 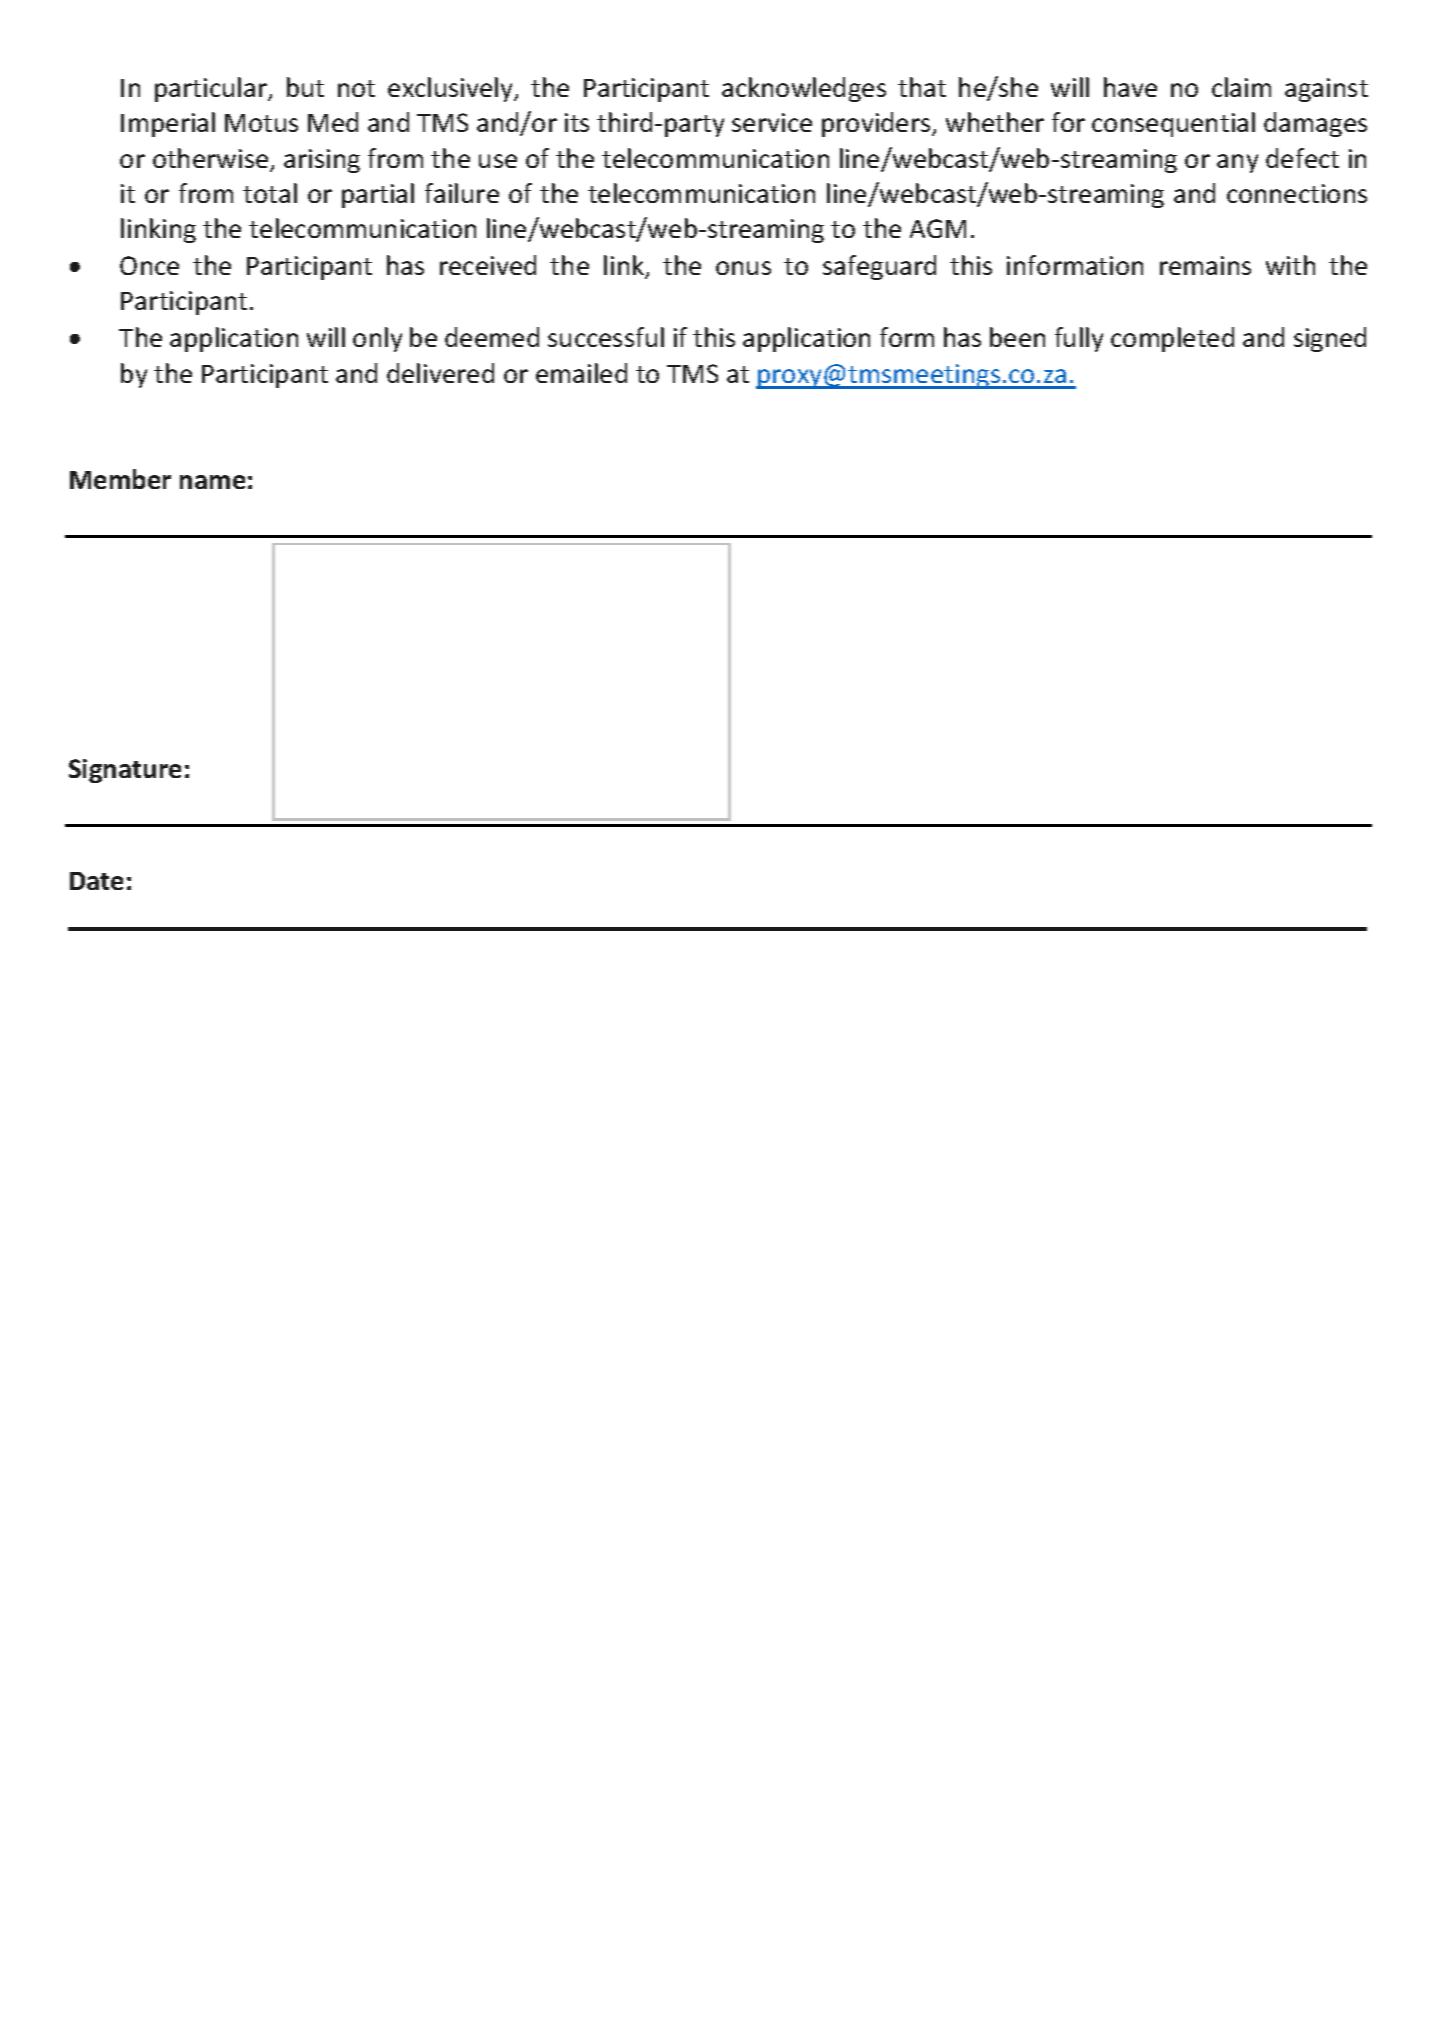 What do you see at coordinates (96, 881) in the document?
I see `Date` at bounding box center [96, 881].
